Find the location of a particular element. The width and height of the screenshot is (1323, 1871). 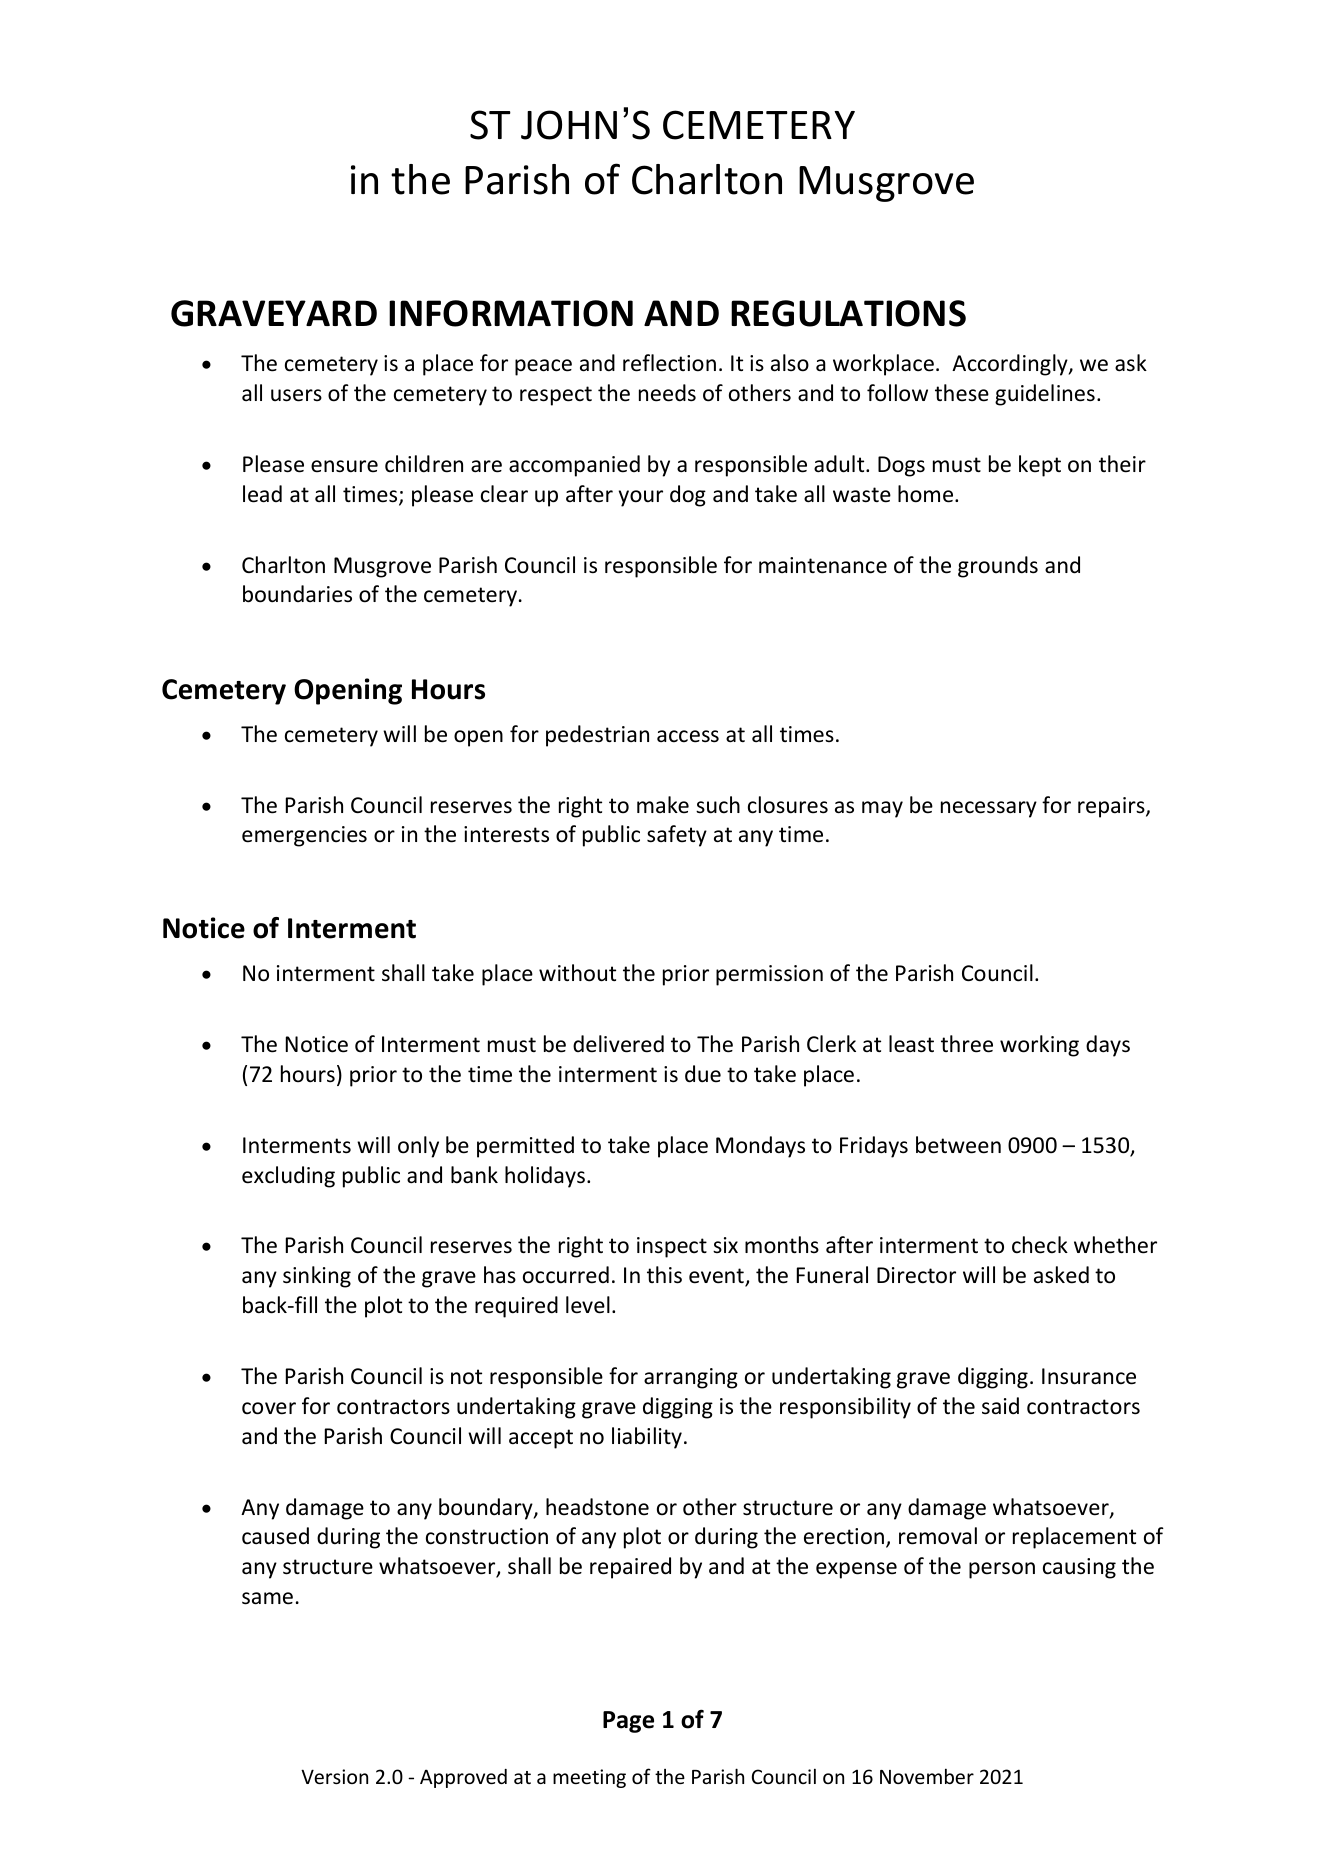

users is located at coordinates (296, 395).
